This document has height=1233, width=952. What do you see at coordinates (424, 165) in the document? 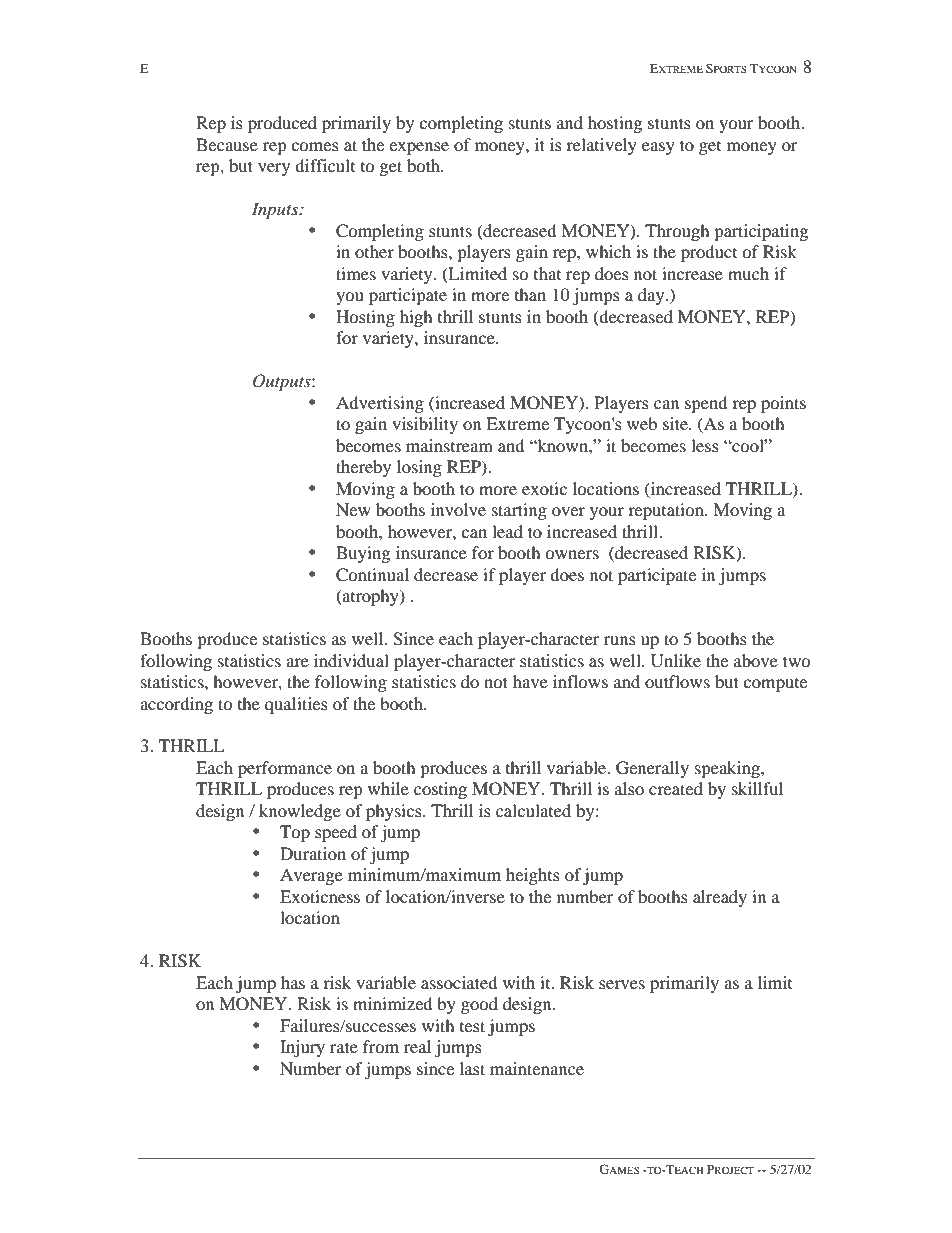
I see `both` at bounding box center [424, 165].
